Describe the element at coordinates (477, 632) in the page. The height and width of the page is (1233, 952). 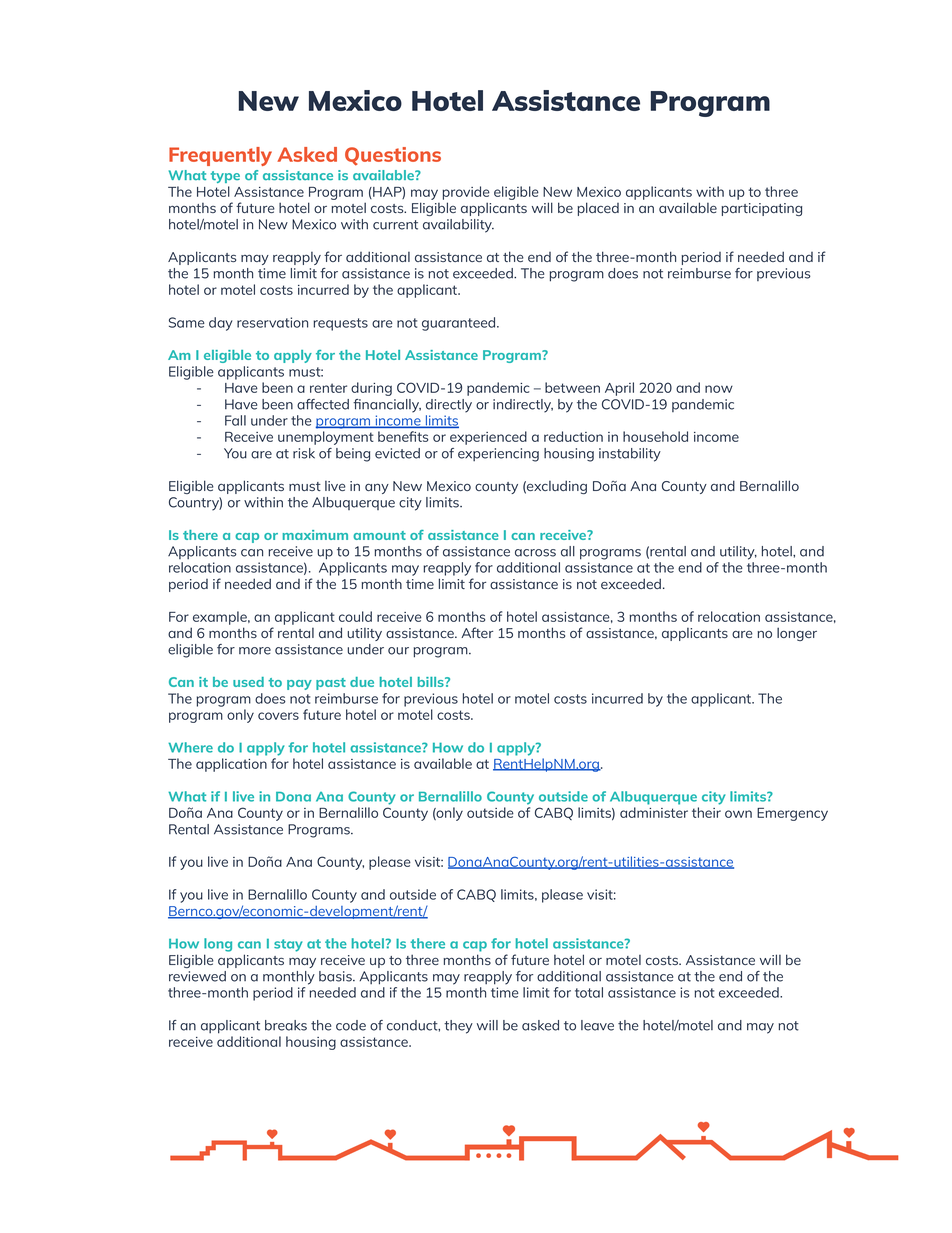
I see `After` at that location.
